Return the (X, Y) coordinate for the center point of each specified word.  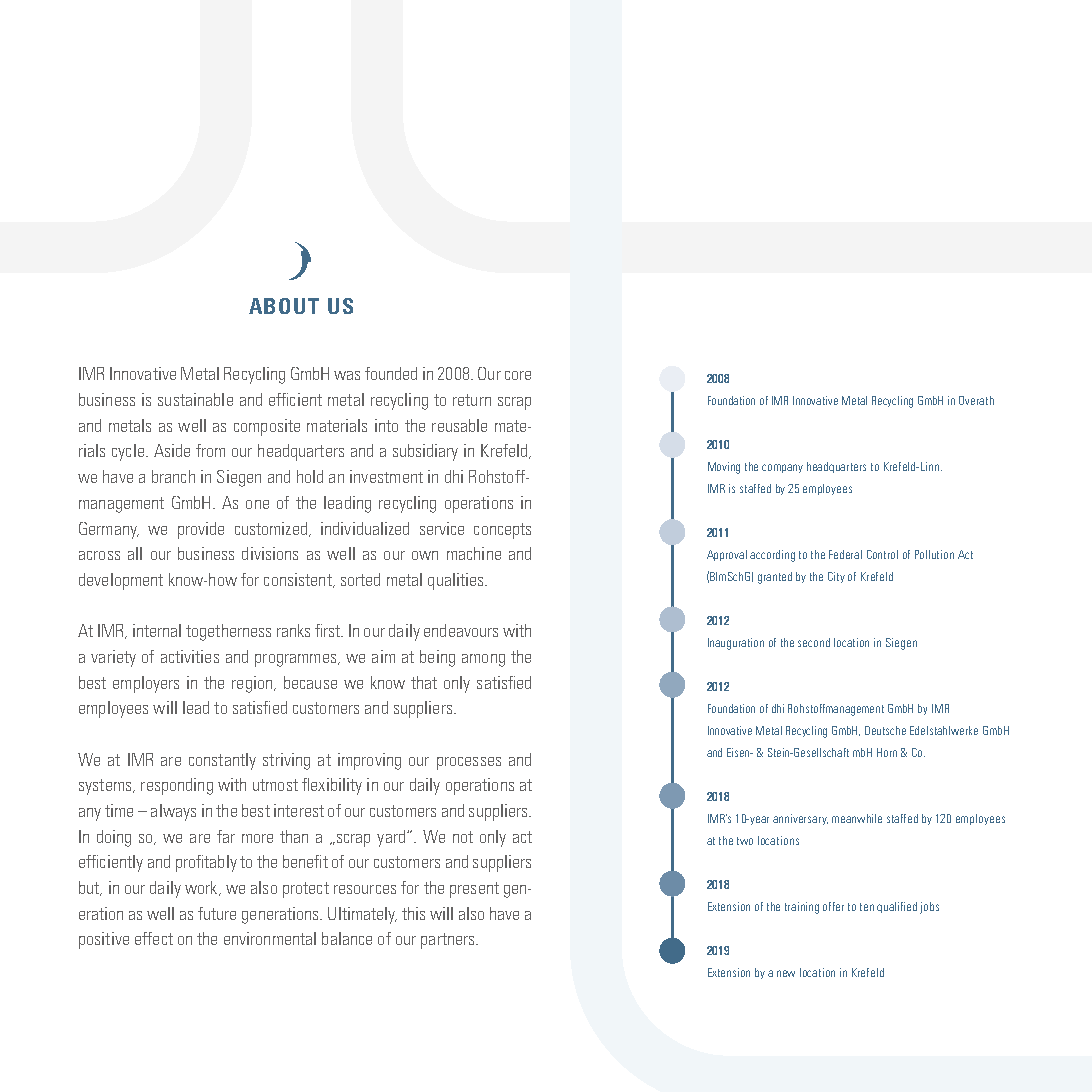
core (518, 375)
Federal (845, 554)
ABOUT (284, 306)
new (786, 973)
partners (449, 941)
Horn (887, 752)
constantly (222, 761)
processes (469, 763)
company (782, 468)
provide (201, 530)
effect (154, 938)
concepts (502, 531)
